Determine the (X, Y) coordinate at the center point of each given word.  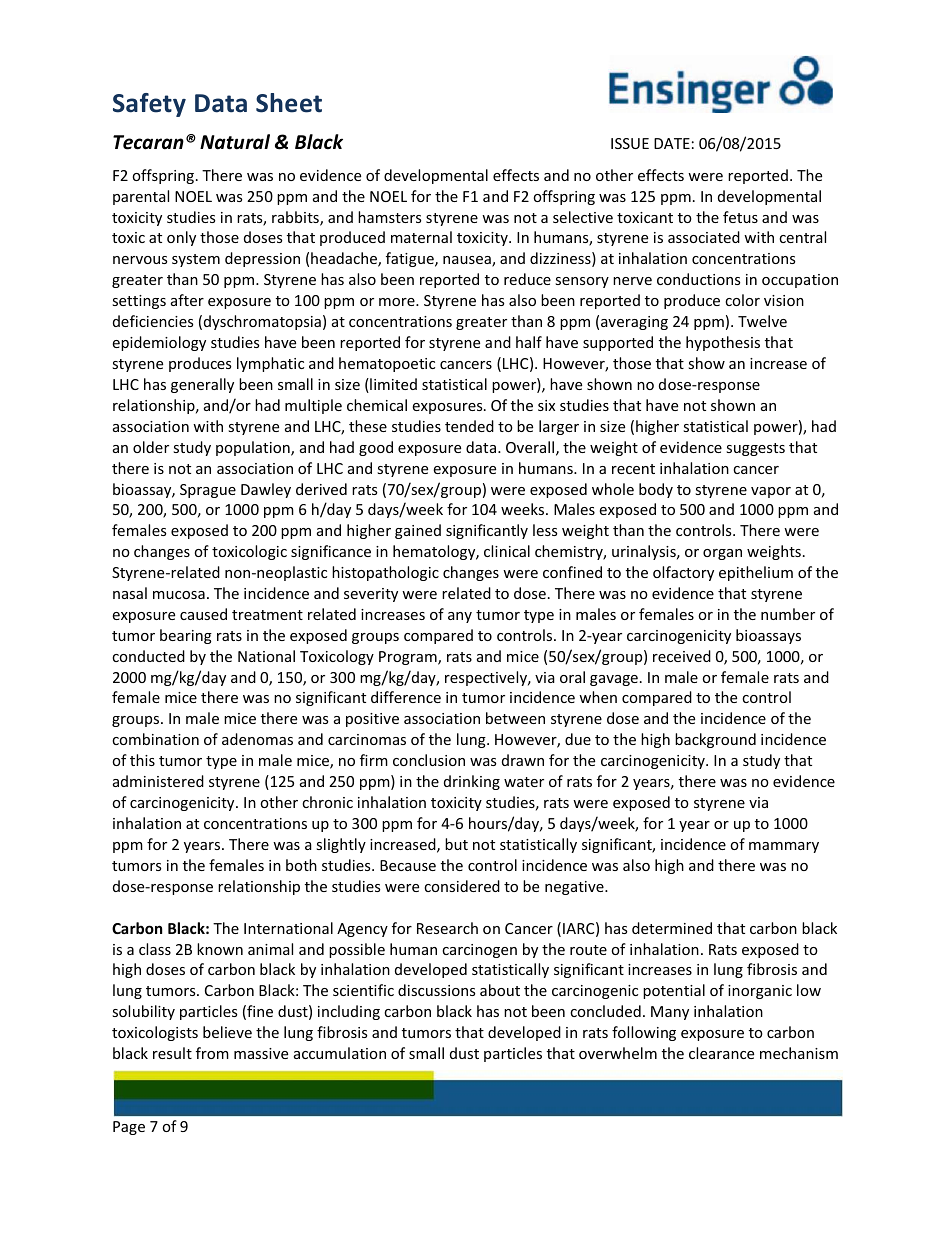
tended (469, 426)
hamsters (389, 217)
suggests (755, 449)
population (254, 448)
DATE (672, 143)
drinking (472, 782)
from (212, 1053)
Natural (235, 142)
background (715, 740)
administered (158, 781)
